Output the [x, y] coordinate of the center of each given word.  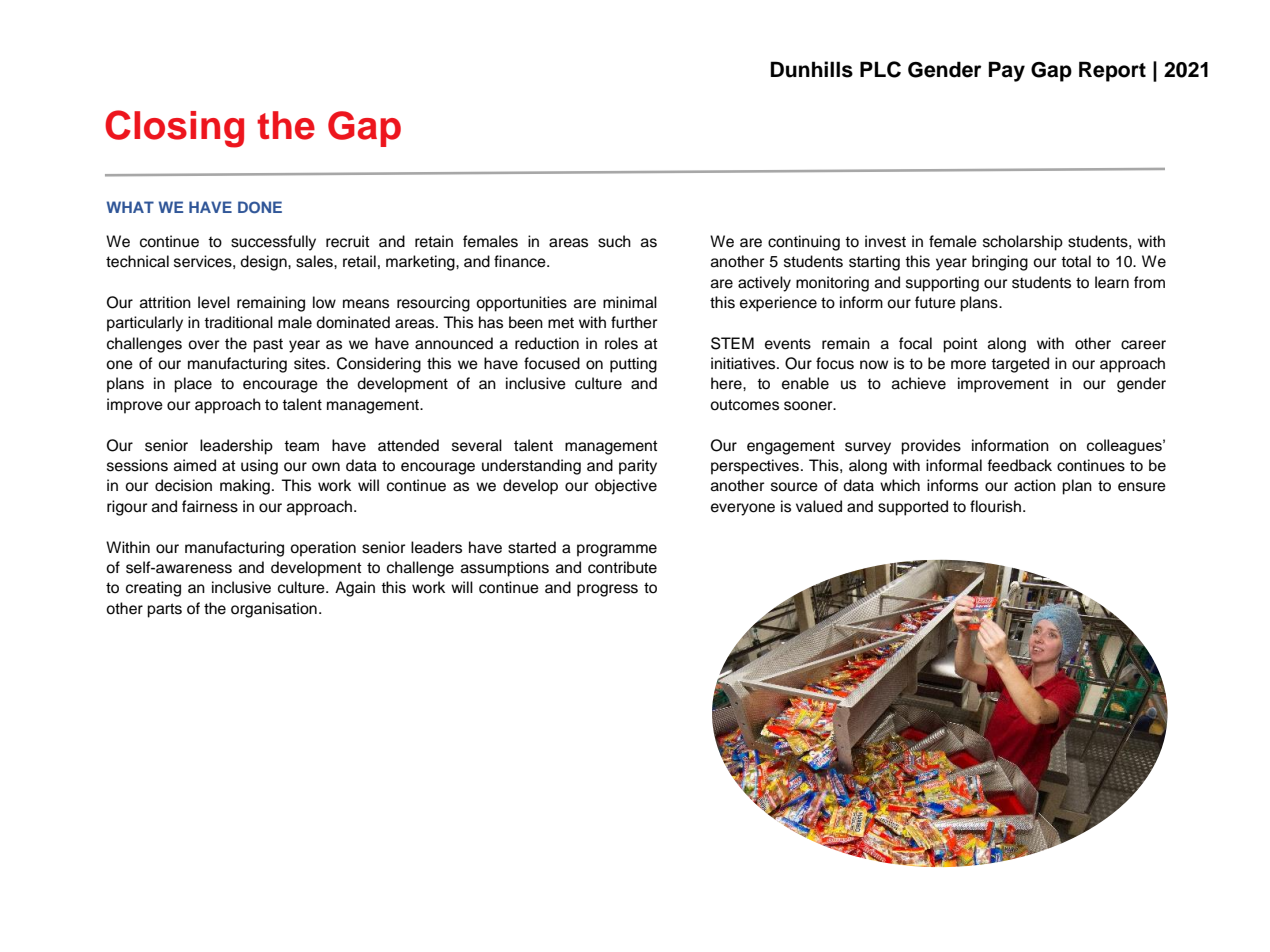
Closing [174, 129]
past [268, 346]
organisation [274, 610]
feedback [1019, 465]
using [259, 467]
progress [607, 590]
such [614, 241]
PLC [880, 69]
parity [638, 467]
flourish [997, 506]
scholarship [1023, 243]
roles [621, 343]
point [960, 345]
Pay [1007, 71]
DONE [260, 207]
